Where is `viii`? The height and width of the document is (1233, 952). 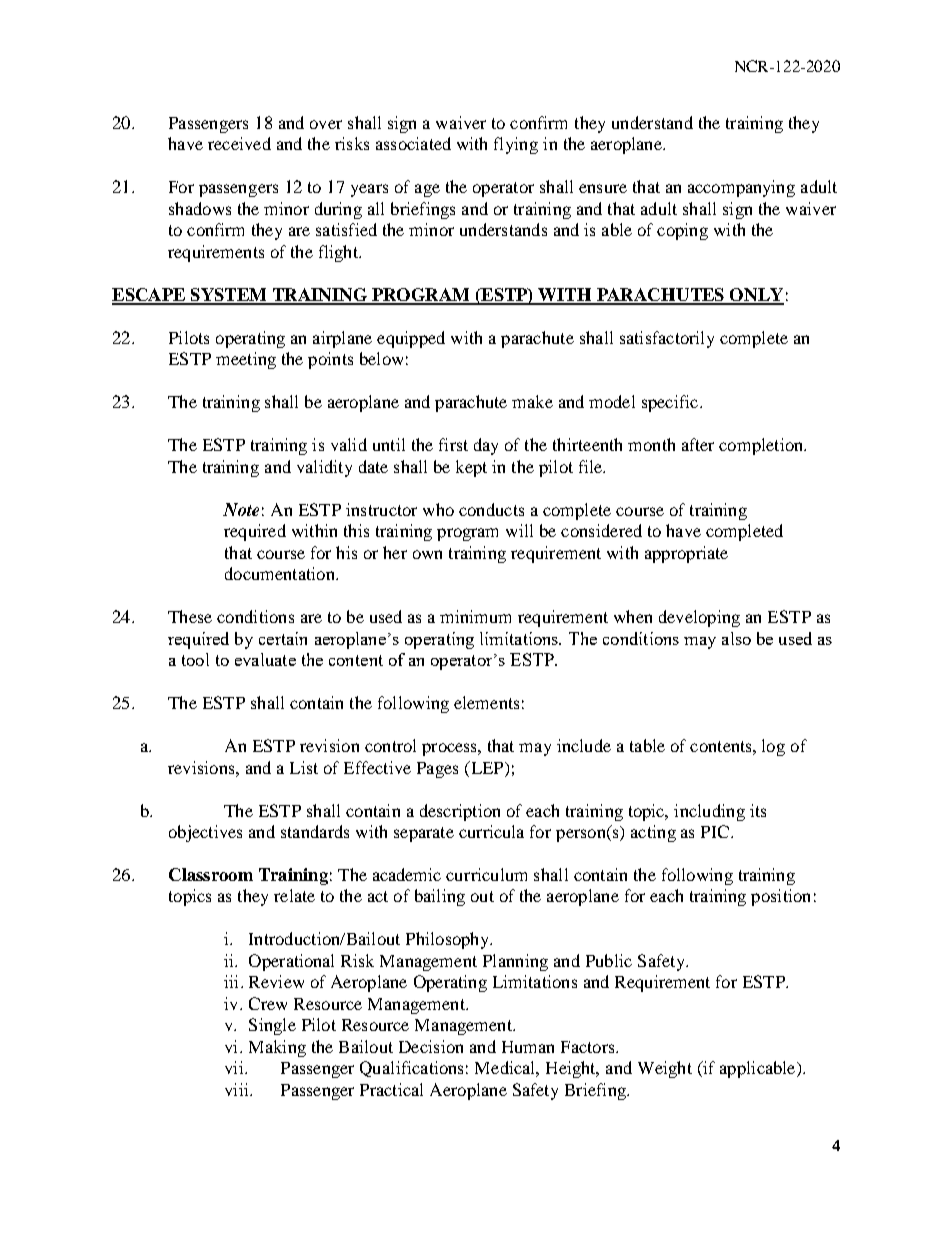
viii is located at coordinates (238, 1089).
